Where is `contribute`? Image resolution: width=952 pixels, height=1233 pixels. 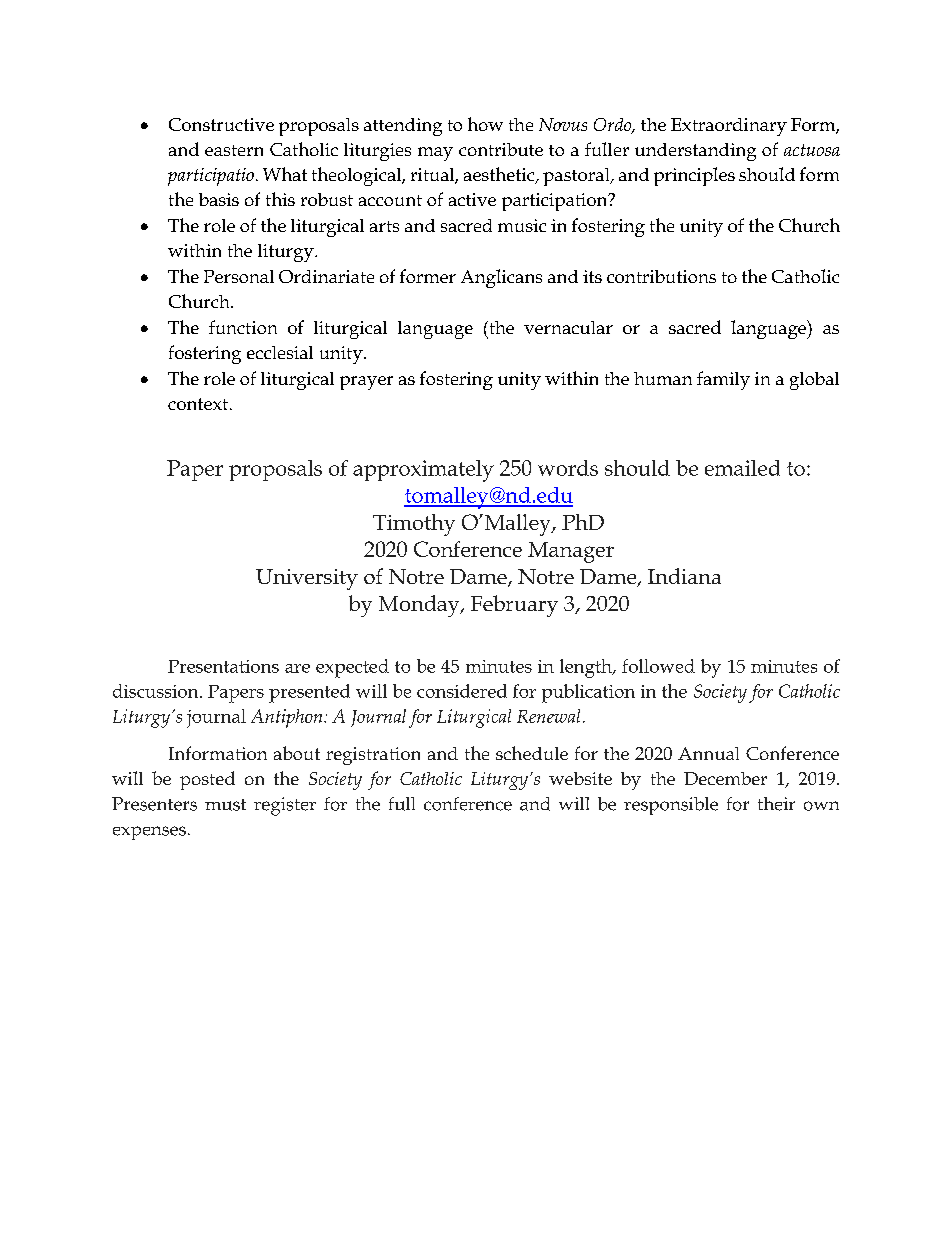
contribute is located at coordinates (501, 149).
